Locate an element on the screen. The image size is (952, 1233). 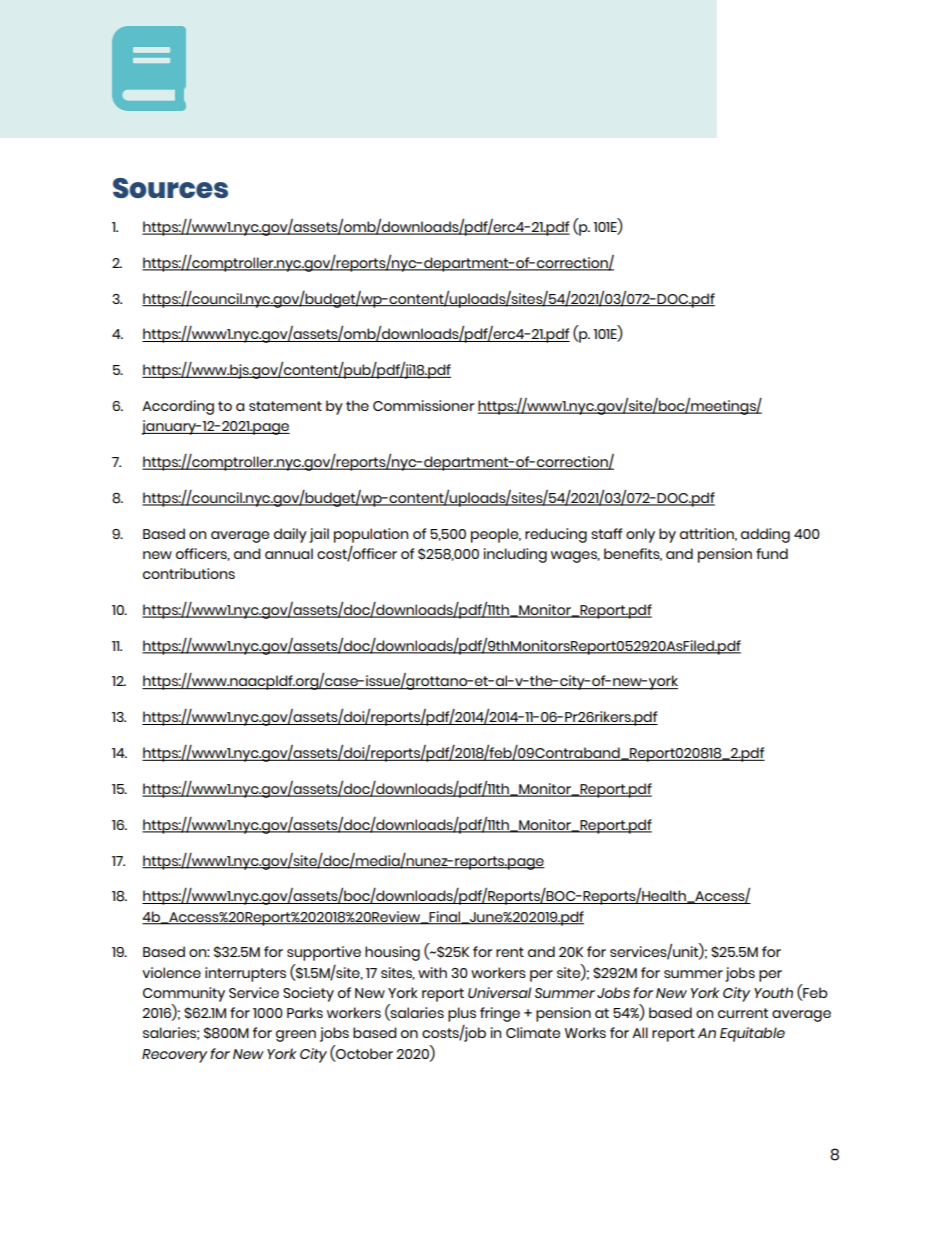
contributions is located at coordinates (189, 573).
